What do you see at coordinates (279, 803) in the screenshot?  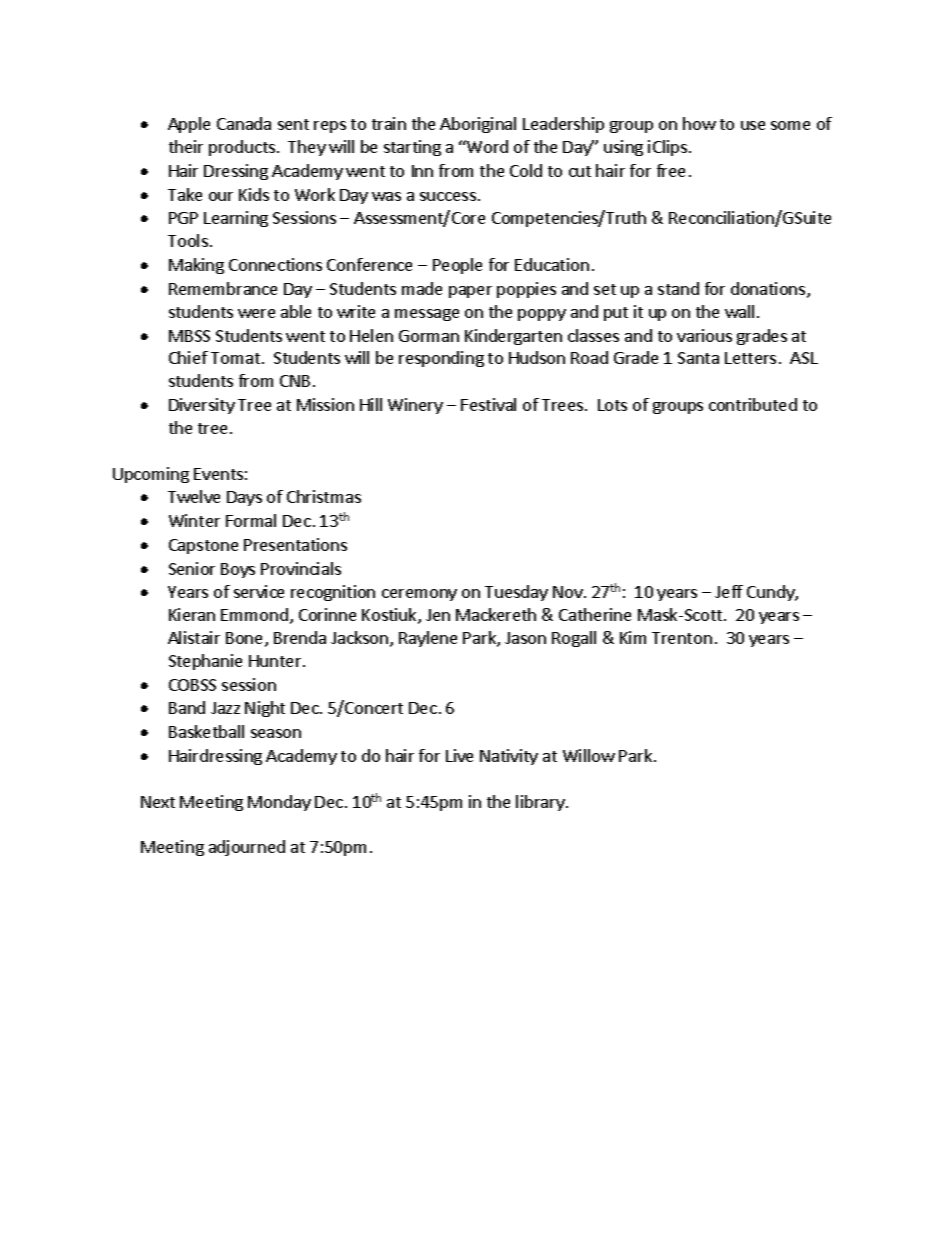 I see `Monday` at bounding box center [279, 803].
